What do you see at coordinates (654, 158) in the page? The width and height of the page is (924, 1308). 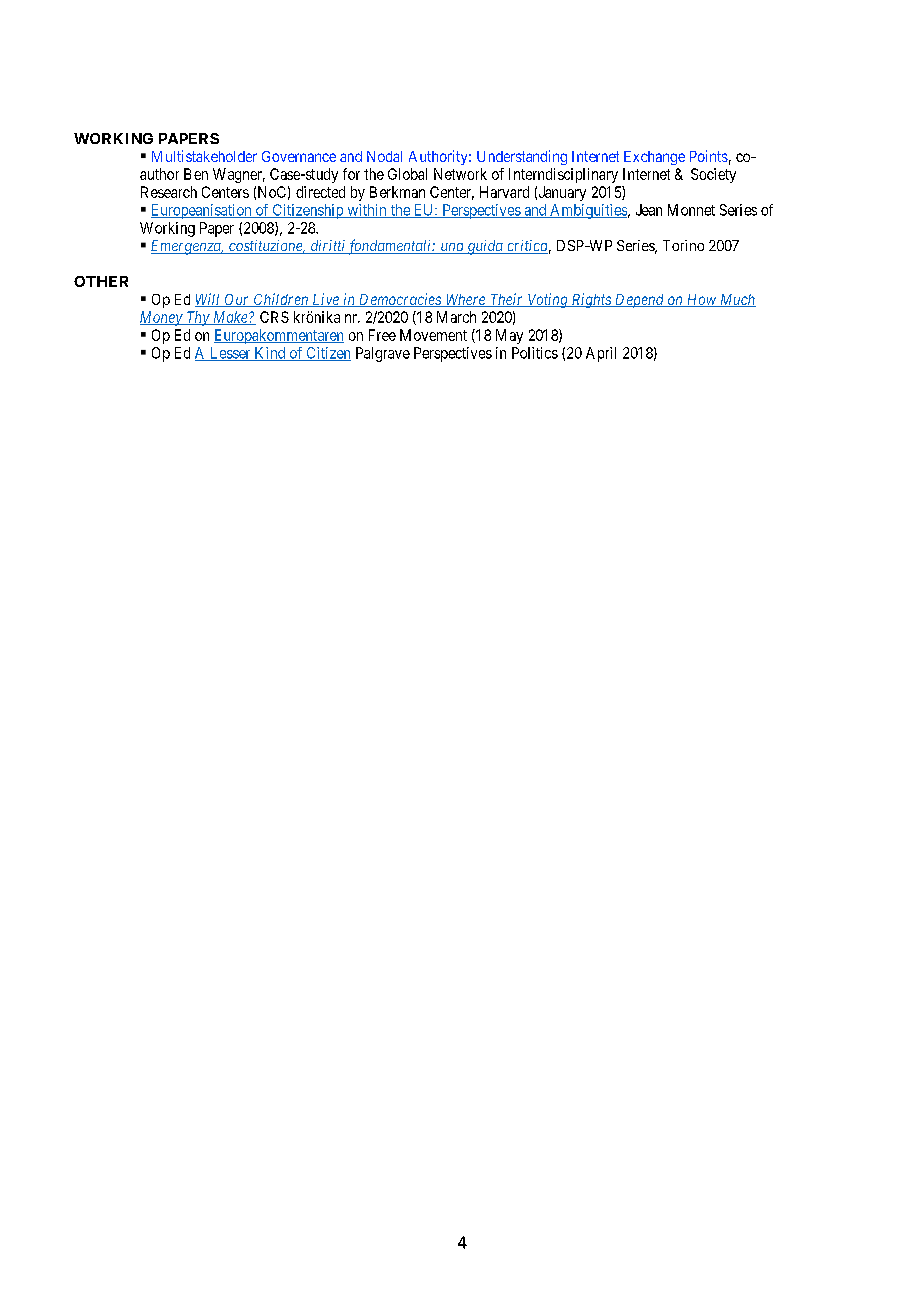 I see `Exchange` at bounding box center [654, 158].
